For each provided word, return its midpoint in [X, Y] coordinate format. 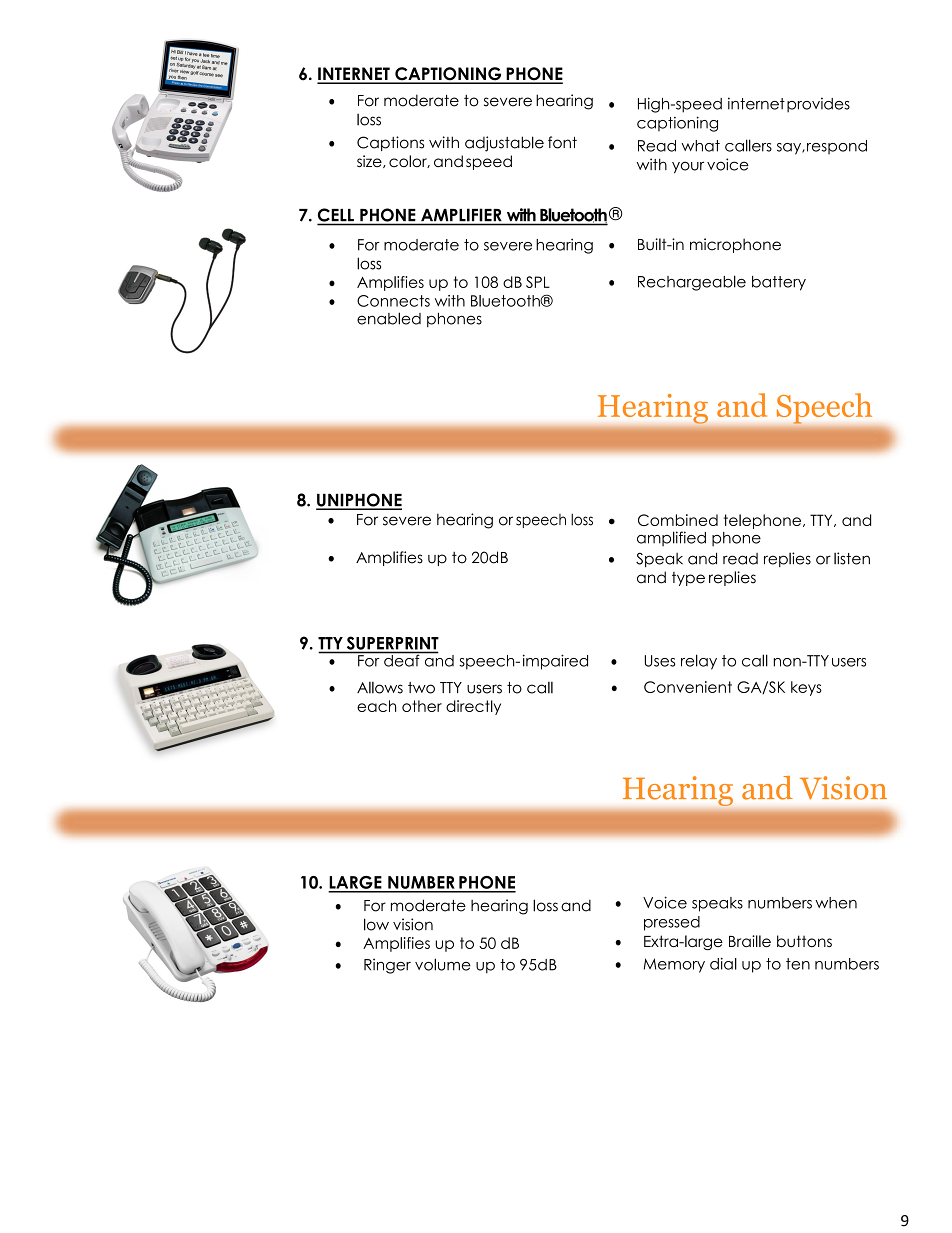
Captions [390, 143]
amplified [671, 538]
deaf [402, 659]
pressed [672, 923]
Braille [750, 941]
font [562, 142]
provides [818, 105]
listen [852, 558]
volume [443, 964]
